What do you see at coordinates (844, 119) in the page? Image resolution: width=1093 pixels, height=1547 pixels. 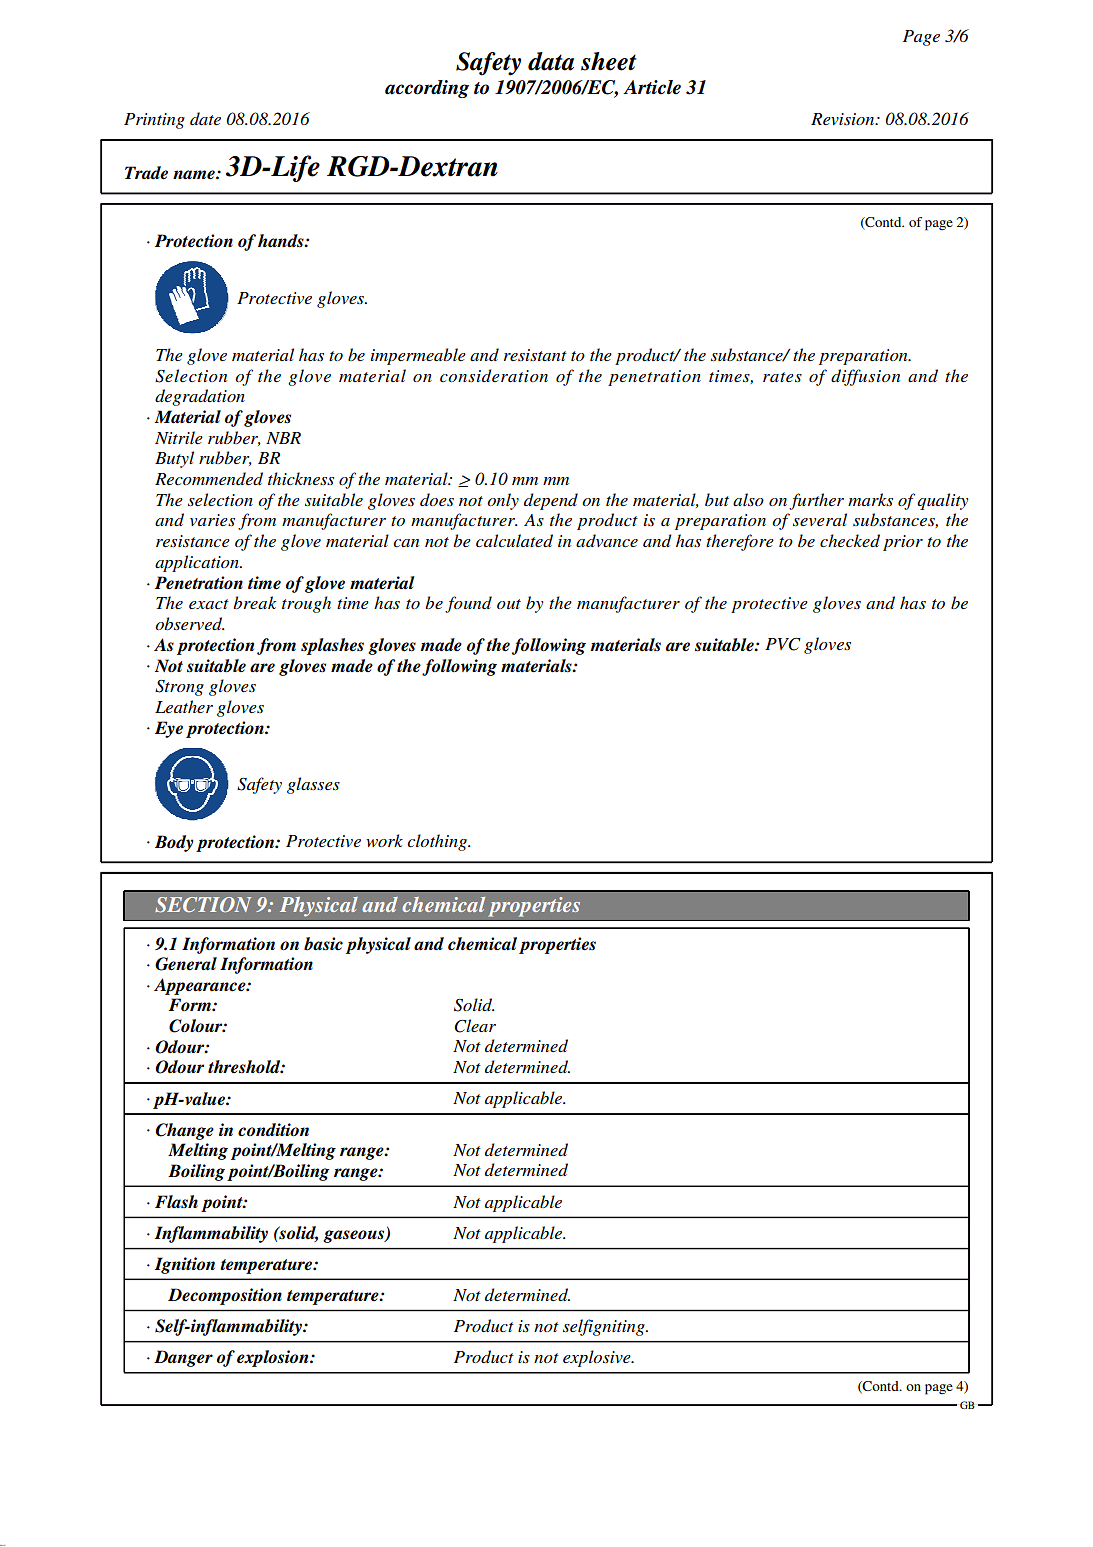 I see `Revision` at bounding box center [844, 119].
